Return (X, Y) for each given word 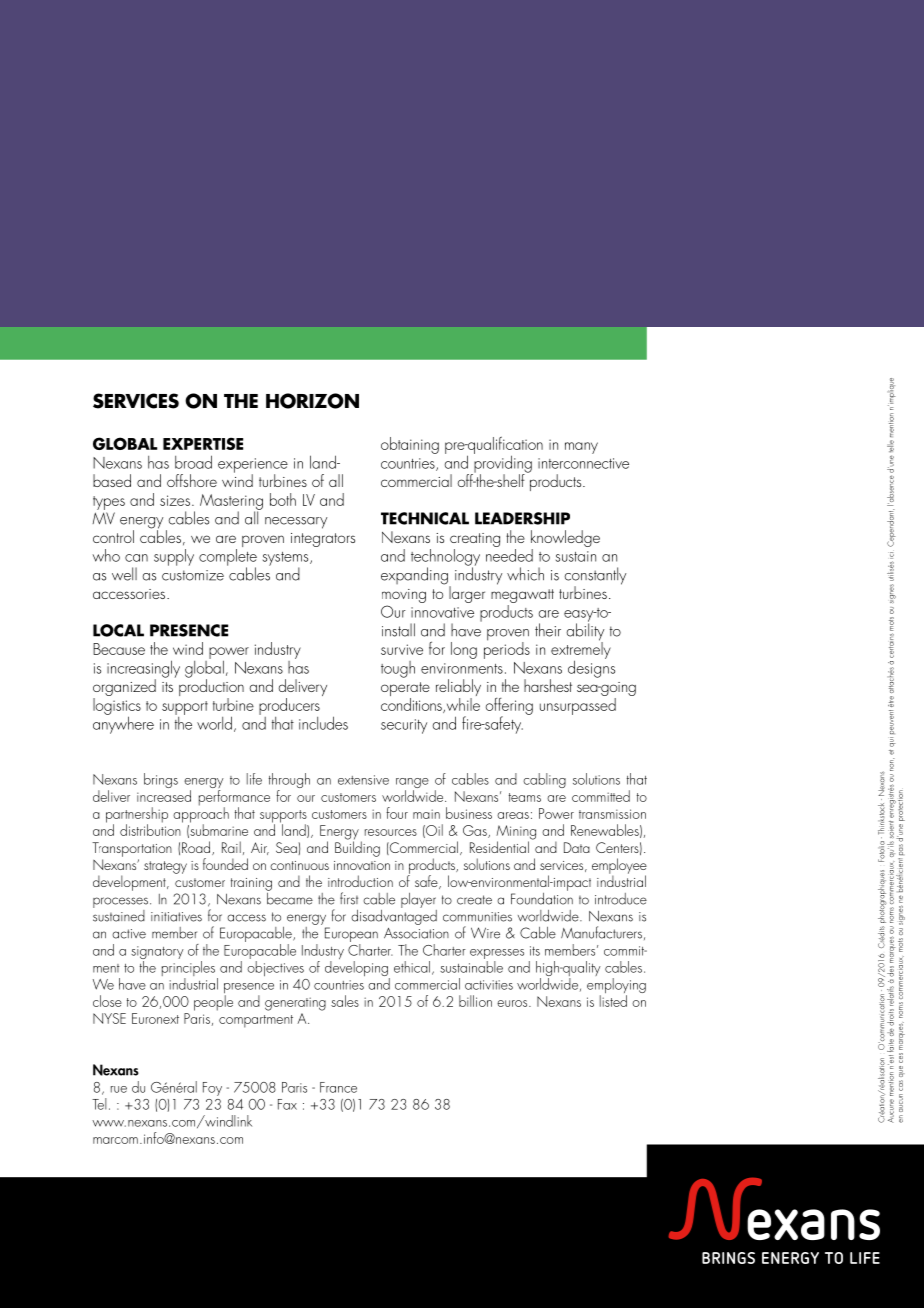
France (338, 1087)
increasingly (143, 670)
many (581, 448)
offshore (192, 480)
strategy (165, 867)
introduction (360, 881)
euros (513, 1003)
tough (398, 669)
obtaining (410, 445)
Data (577, 847)
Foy (212, 1089)
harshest (548, 685)
